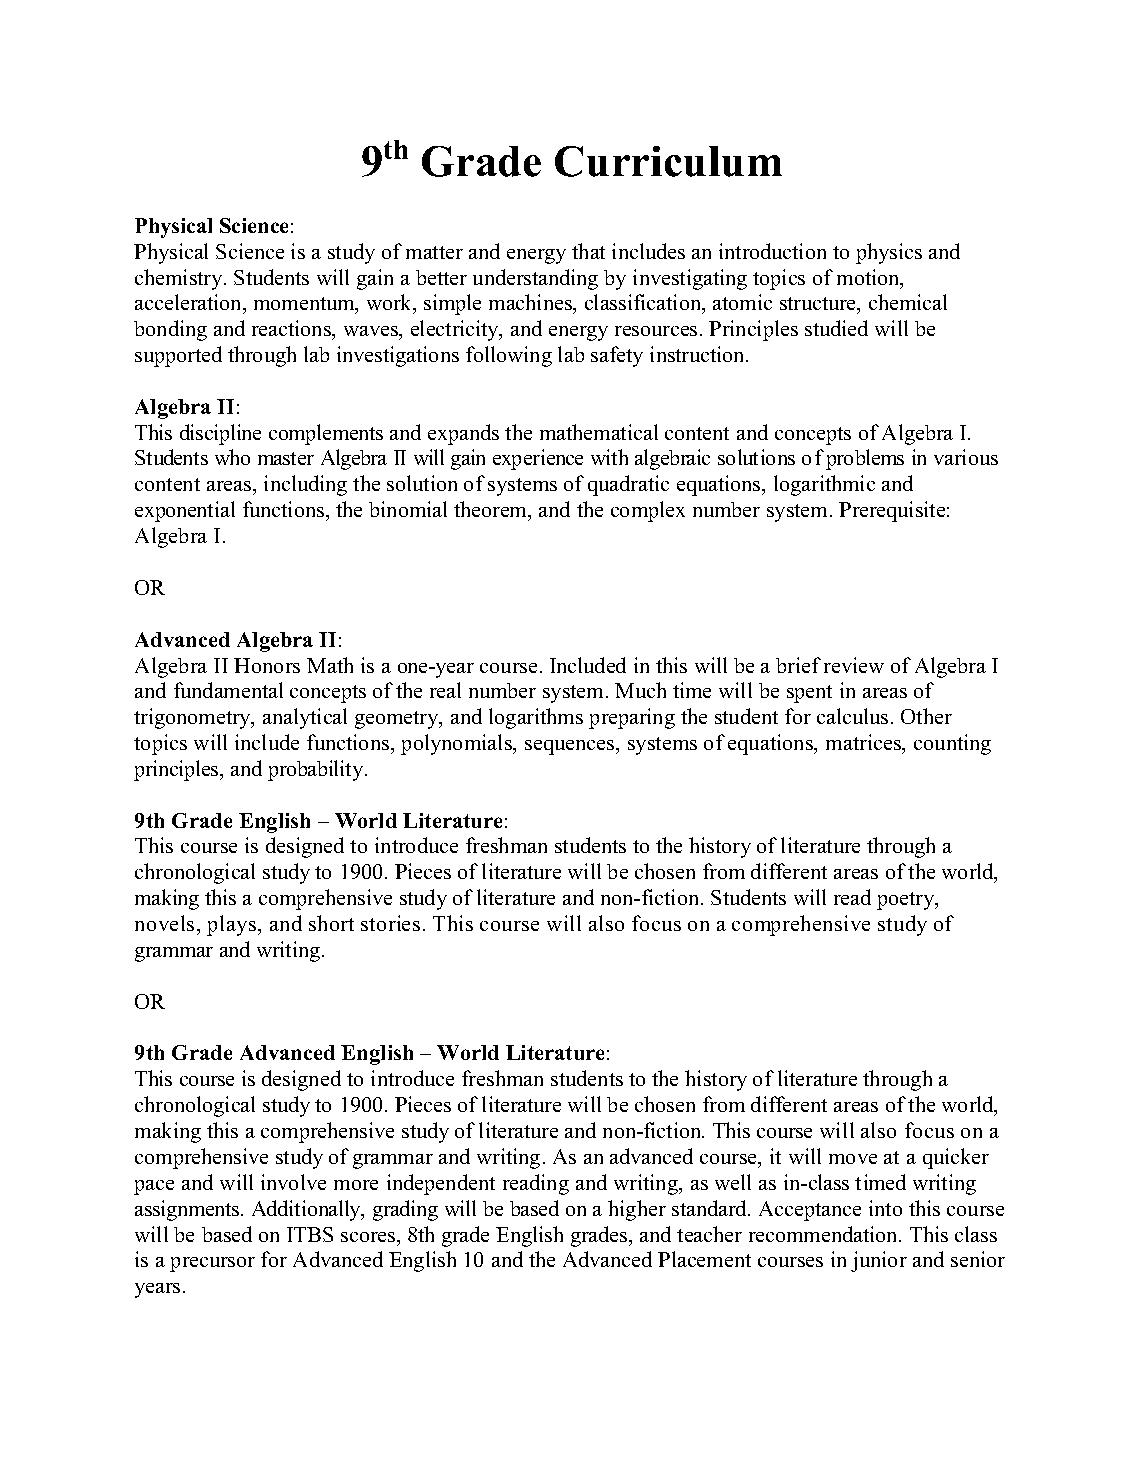 The image size is (1145, 1481). I want to click on who, so click(232, 457).
